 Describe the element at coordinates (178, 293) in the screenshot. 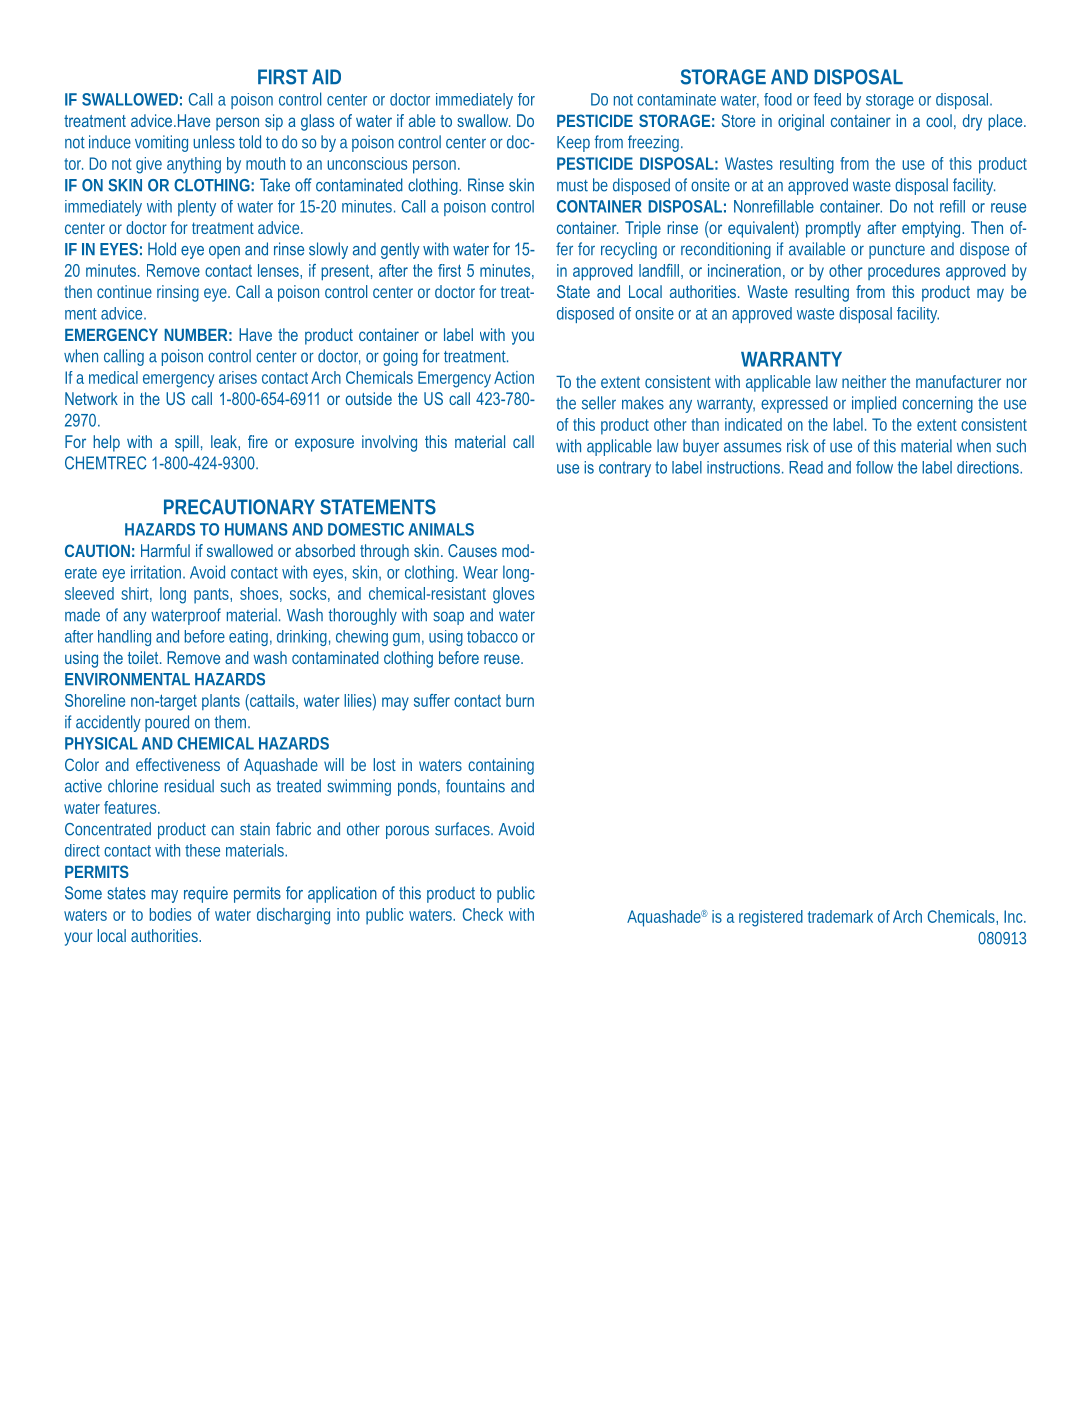

I see `rinsing` at that location.
